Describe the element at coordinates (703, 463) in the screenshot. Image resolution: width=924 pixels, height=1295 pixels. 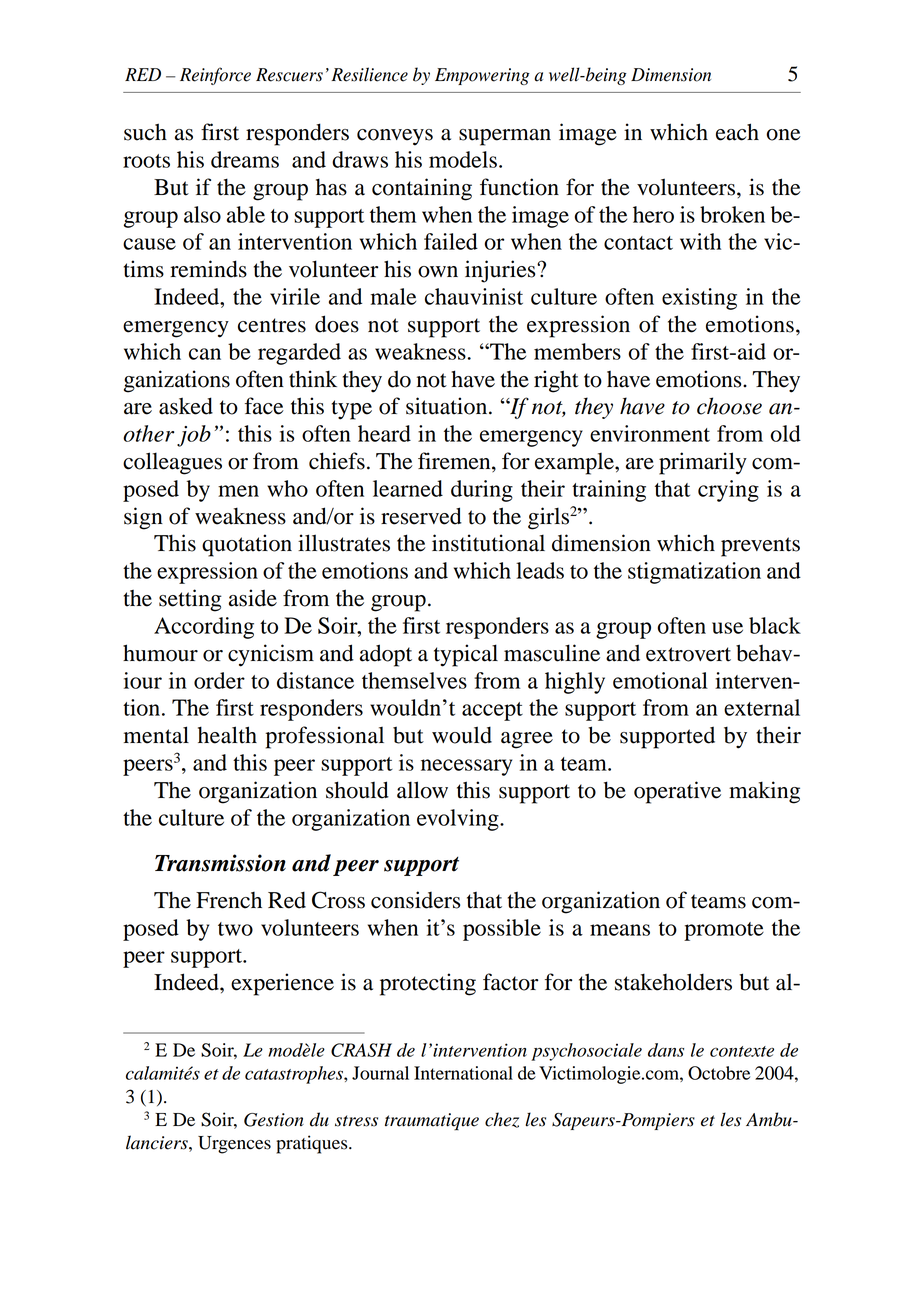
I see `primarily` at that location.
